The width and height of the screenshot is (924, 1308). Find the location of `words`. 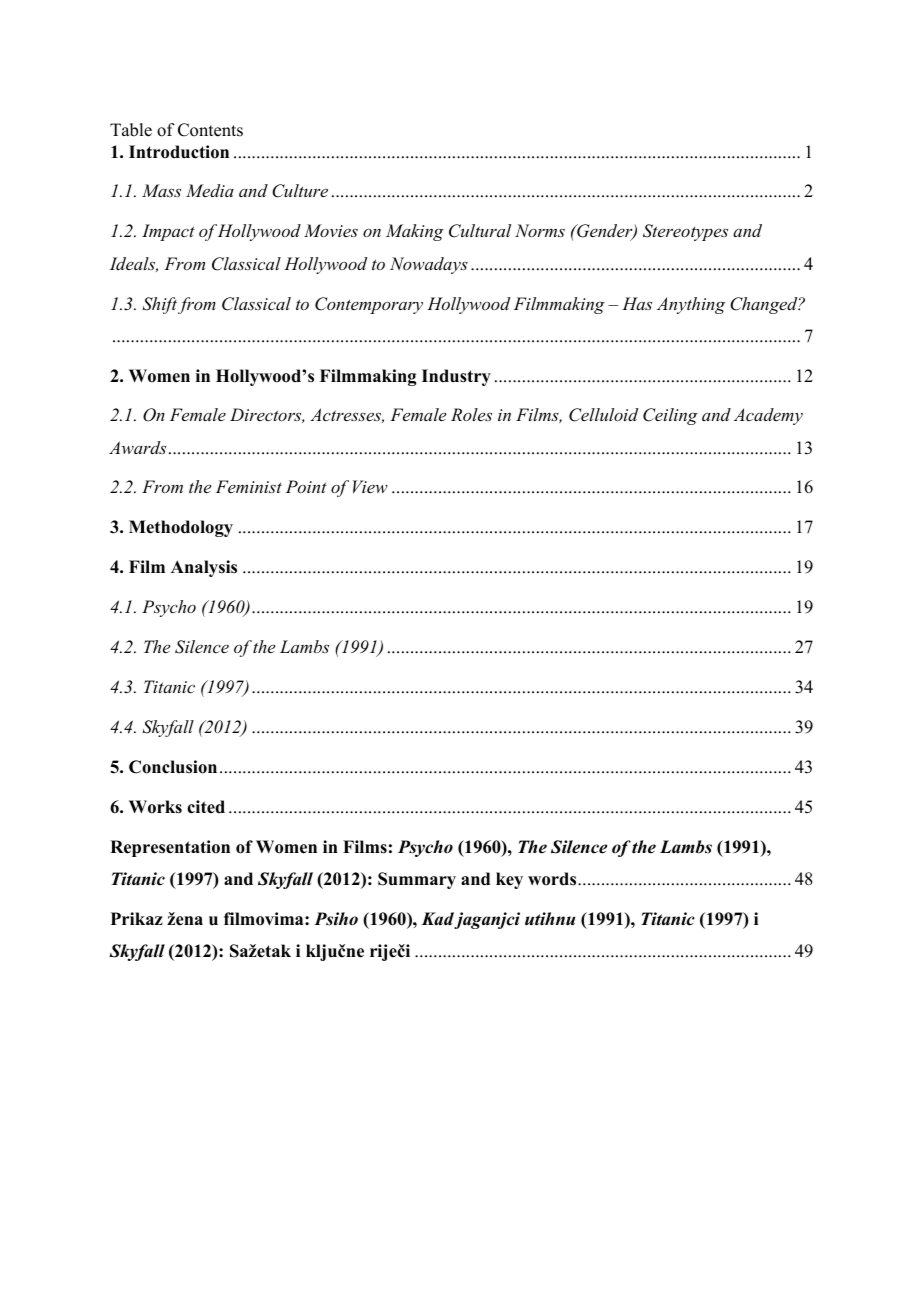

words is located at coordinates (553, 879).
